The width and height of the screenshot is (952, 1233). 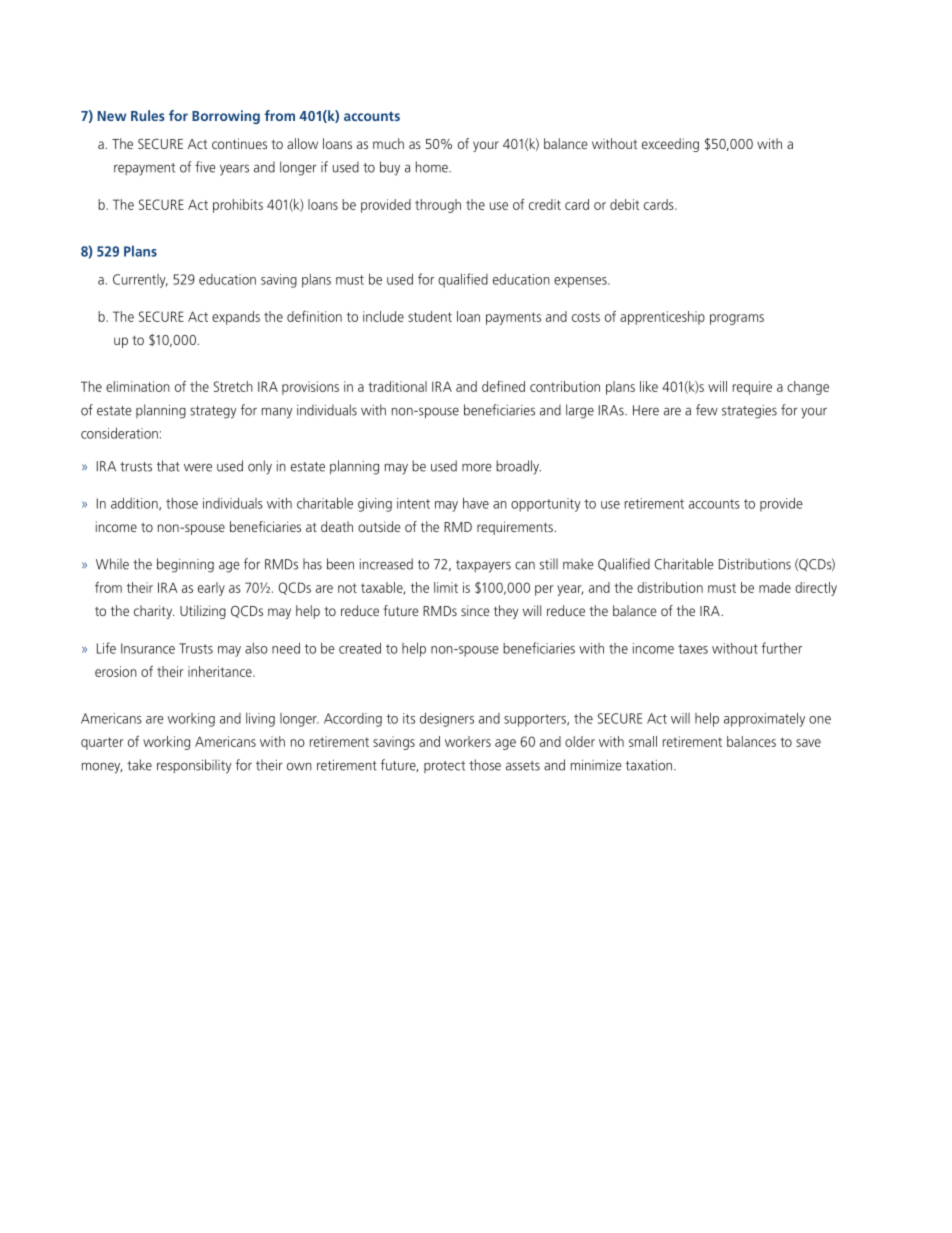 What do you see at coordinates (477, 467) in the screenshot?
I see `more` at bounding box center [477, 467].
